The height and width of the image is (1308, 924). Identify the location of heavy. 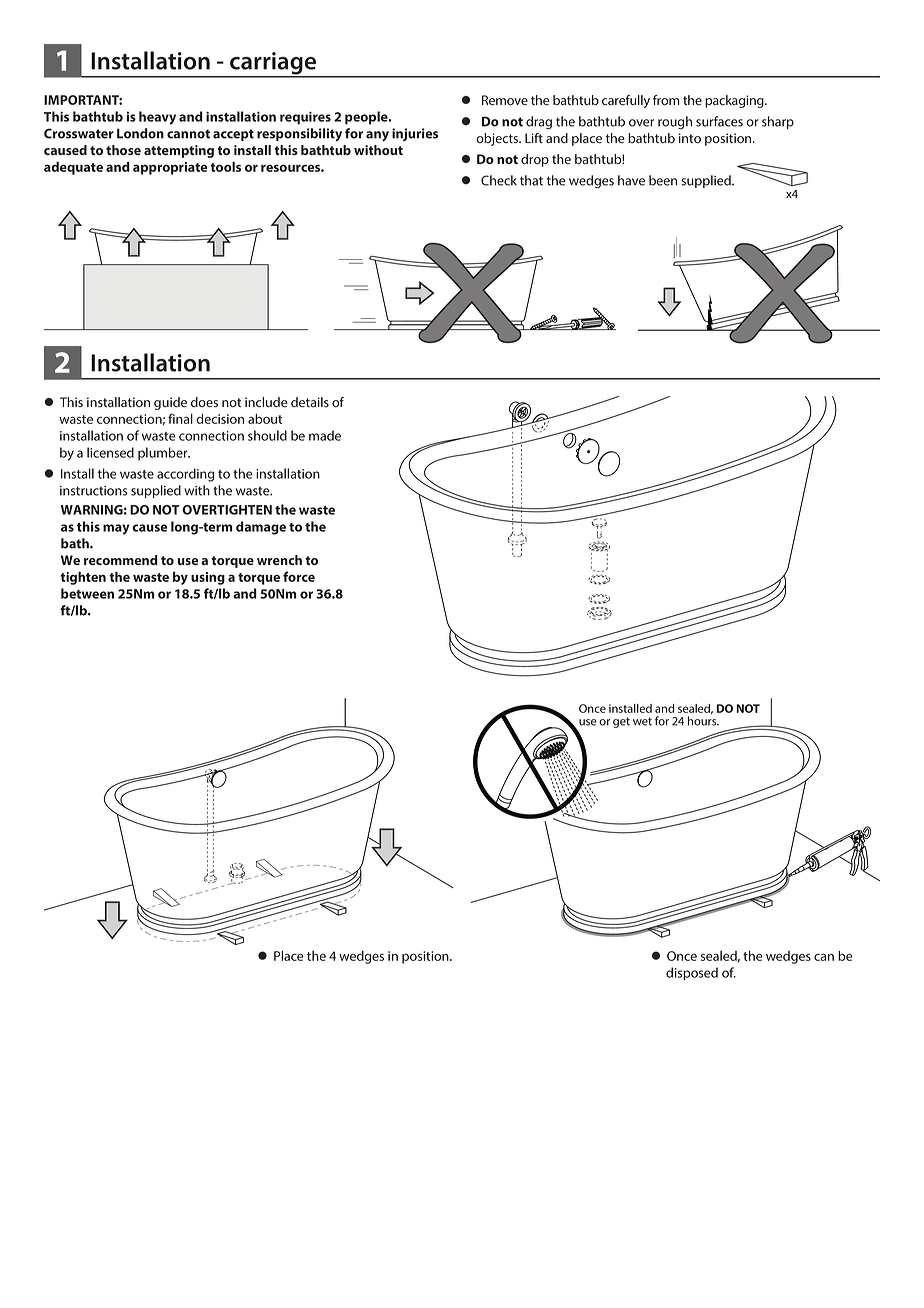
(157, 118).
